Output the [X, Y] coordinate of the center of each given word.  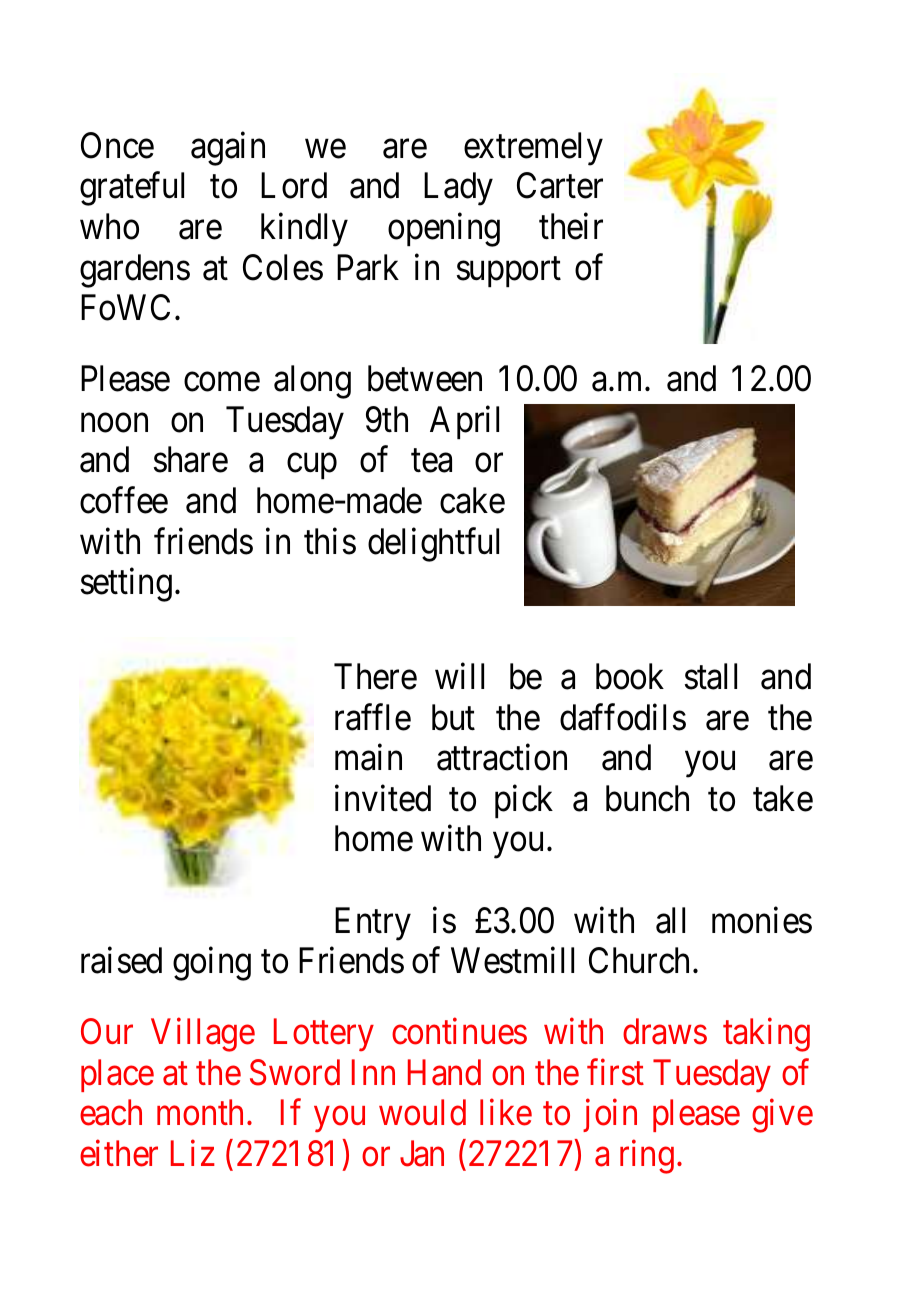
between [425, 378]
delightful [433, 545]
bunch [647, 798]
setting [126, 585]
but [453, 717]
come [222, 382]
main [368, 757]
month [202, 1112]
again [228, 149]
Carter [560, 186]
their [571, 226]
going [212, 964]
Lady [458, 189]
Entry [373, 924]
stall [711, 676]
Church [641, 960]
